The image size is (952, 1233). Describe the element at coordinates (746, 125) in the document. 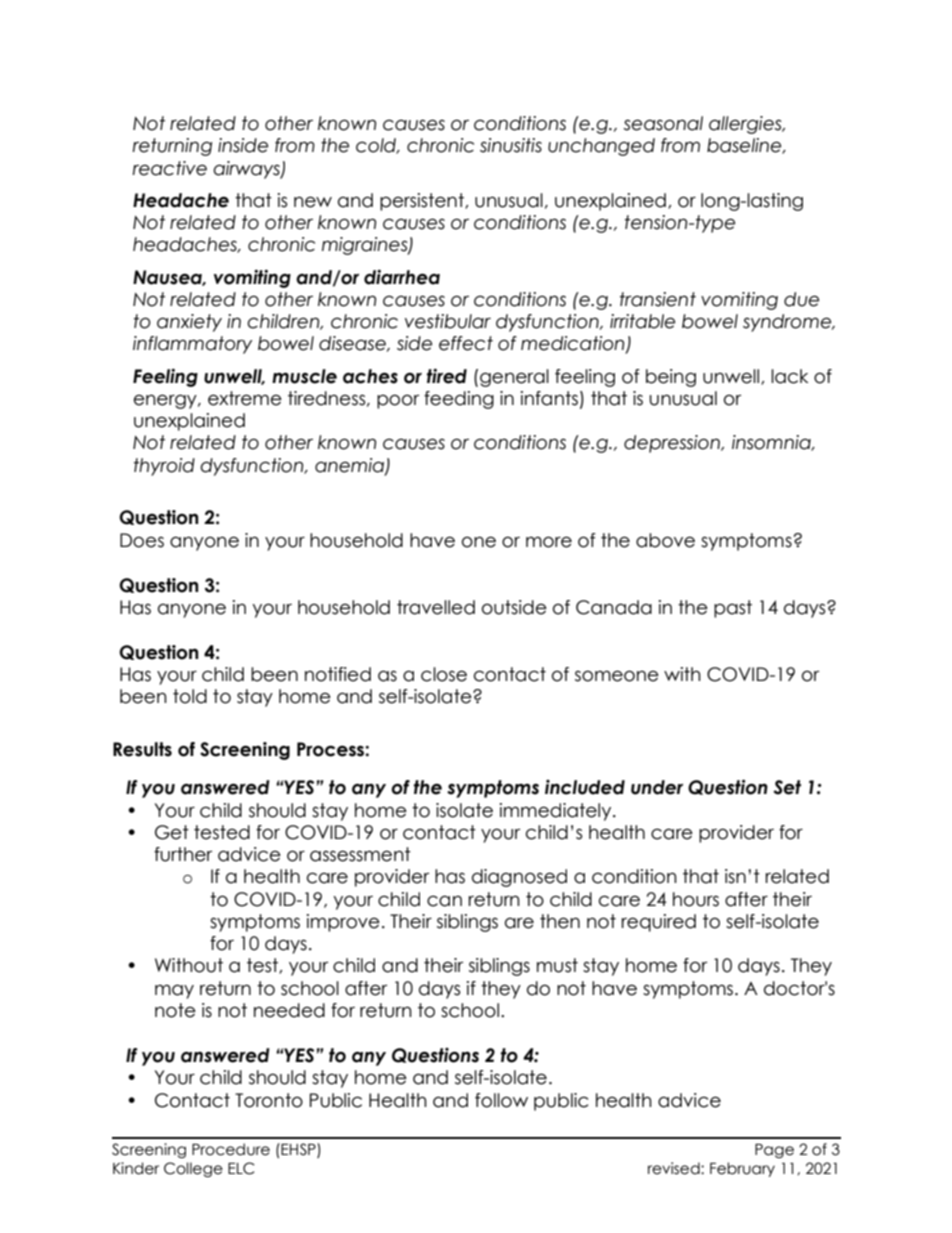

I see `allergies` at that location.
